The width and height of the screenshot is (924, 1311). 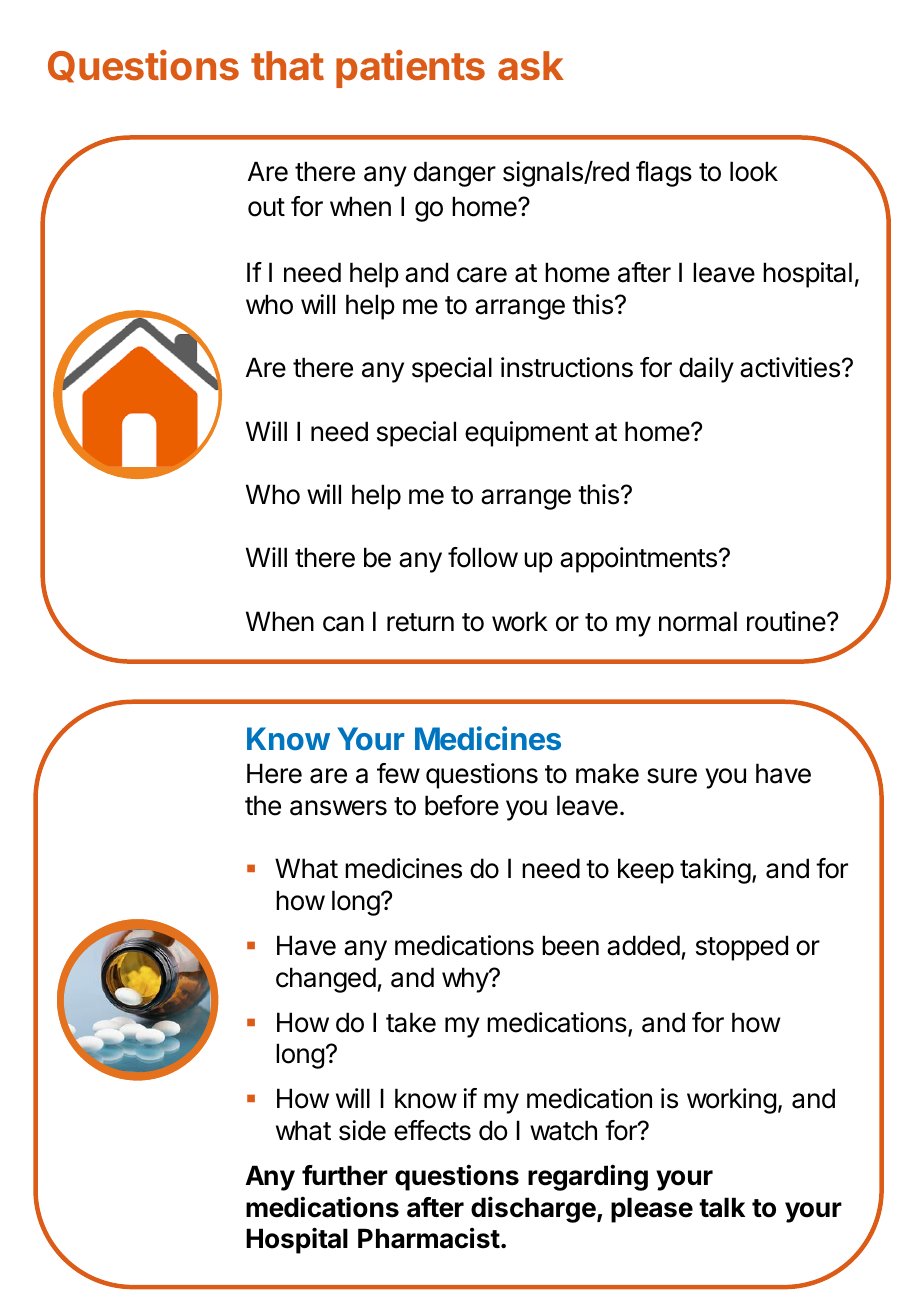 I want to click on that, so click(x=287, y=66).
